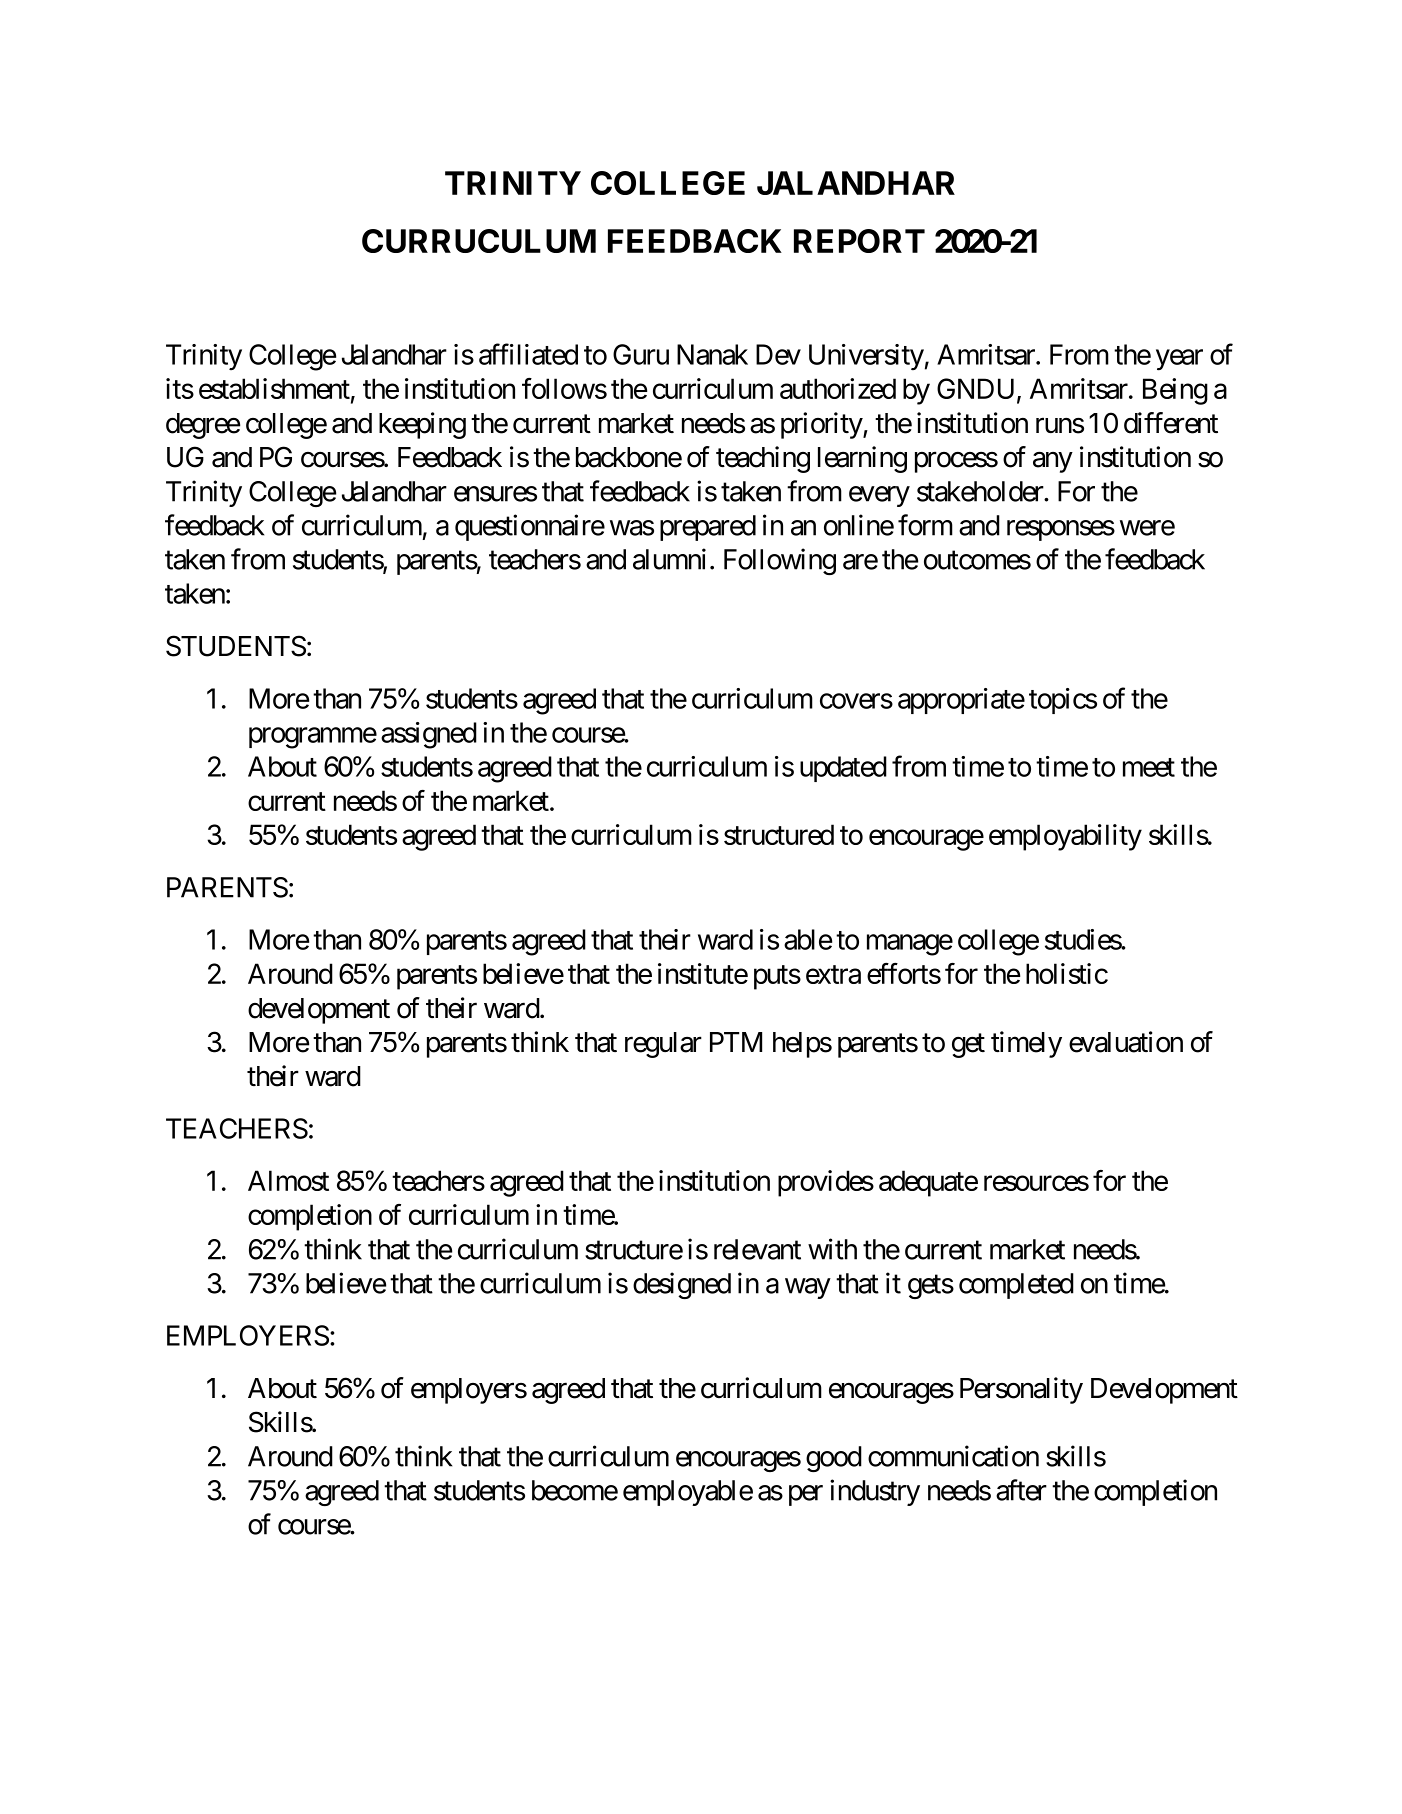 This screenshot has height=1814, width=1402. What do you see at coordinates (1126, 1042) in the screenshot?
I see `evaluation` at bounding box center [1126, 1042].
